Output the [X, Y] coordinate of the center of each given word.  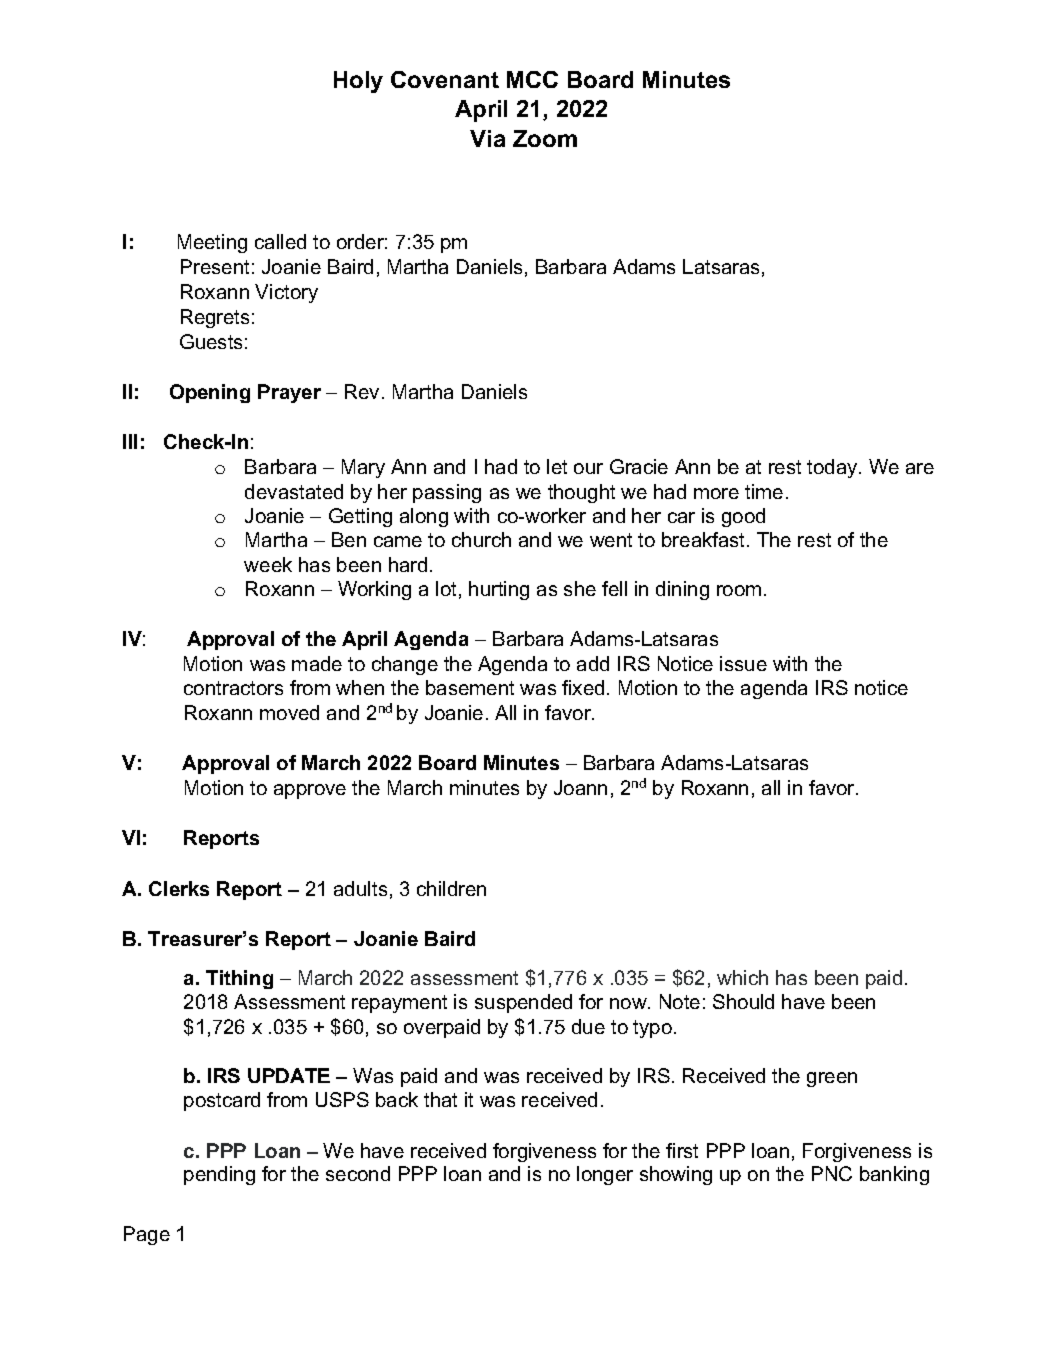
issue [743, 663]
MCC [532, 79]
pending [219, 1175]
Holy [358, 82]
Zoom [545, 138]
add [593, 663]
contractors [233, 688]
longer [605, 1175]
